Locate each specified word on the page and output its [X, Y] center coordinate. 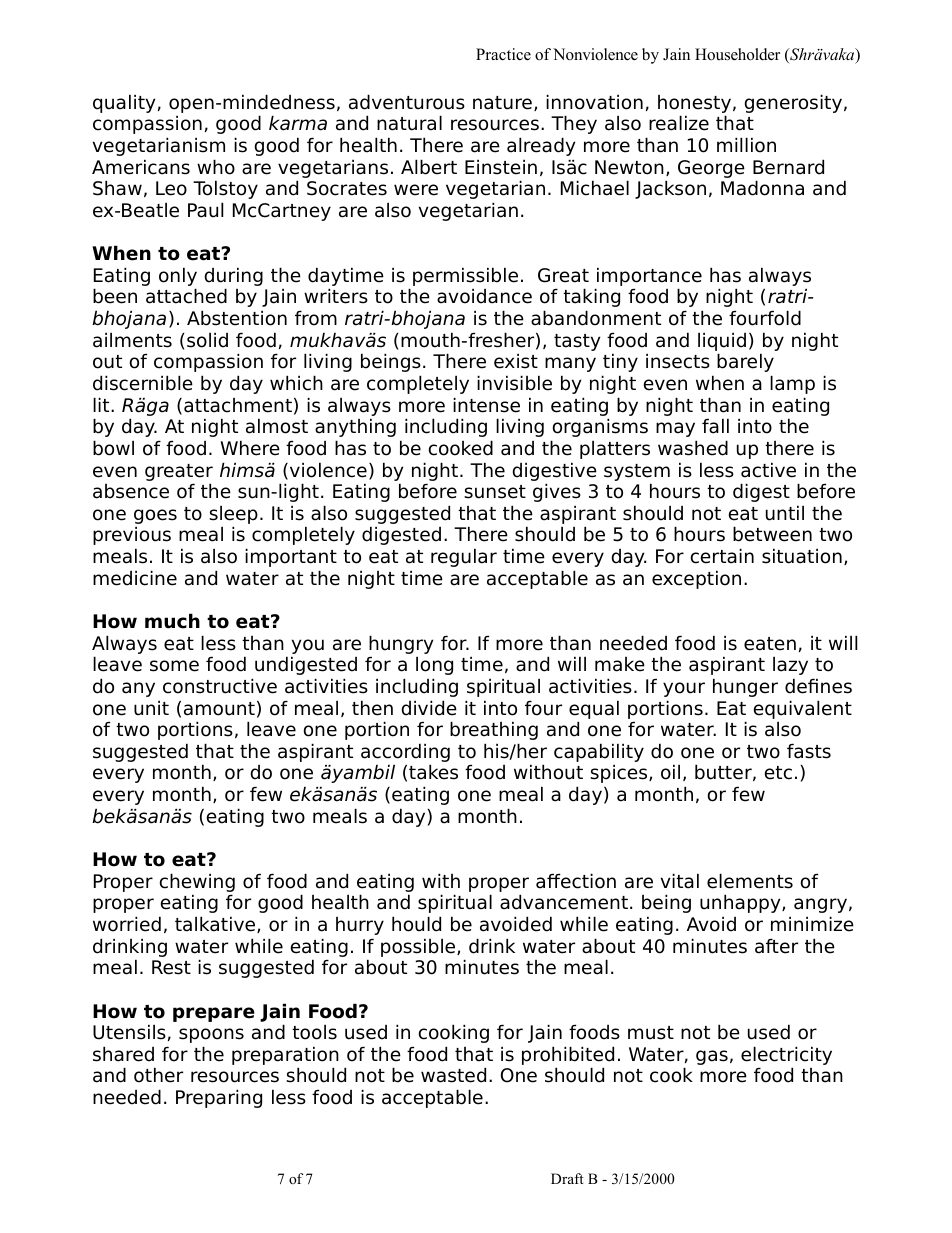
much [172, 621]
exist [516, 361]
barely [745, 362]
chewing [197, 884]
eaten [770, 644]
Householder [737, 54]
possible [419, 947]
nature [502, 103]
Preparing [219, 1098]
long [434, 666]
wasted [453, 1075]
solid [207, 340]
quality [124, 103]
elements [750, 881]
